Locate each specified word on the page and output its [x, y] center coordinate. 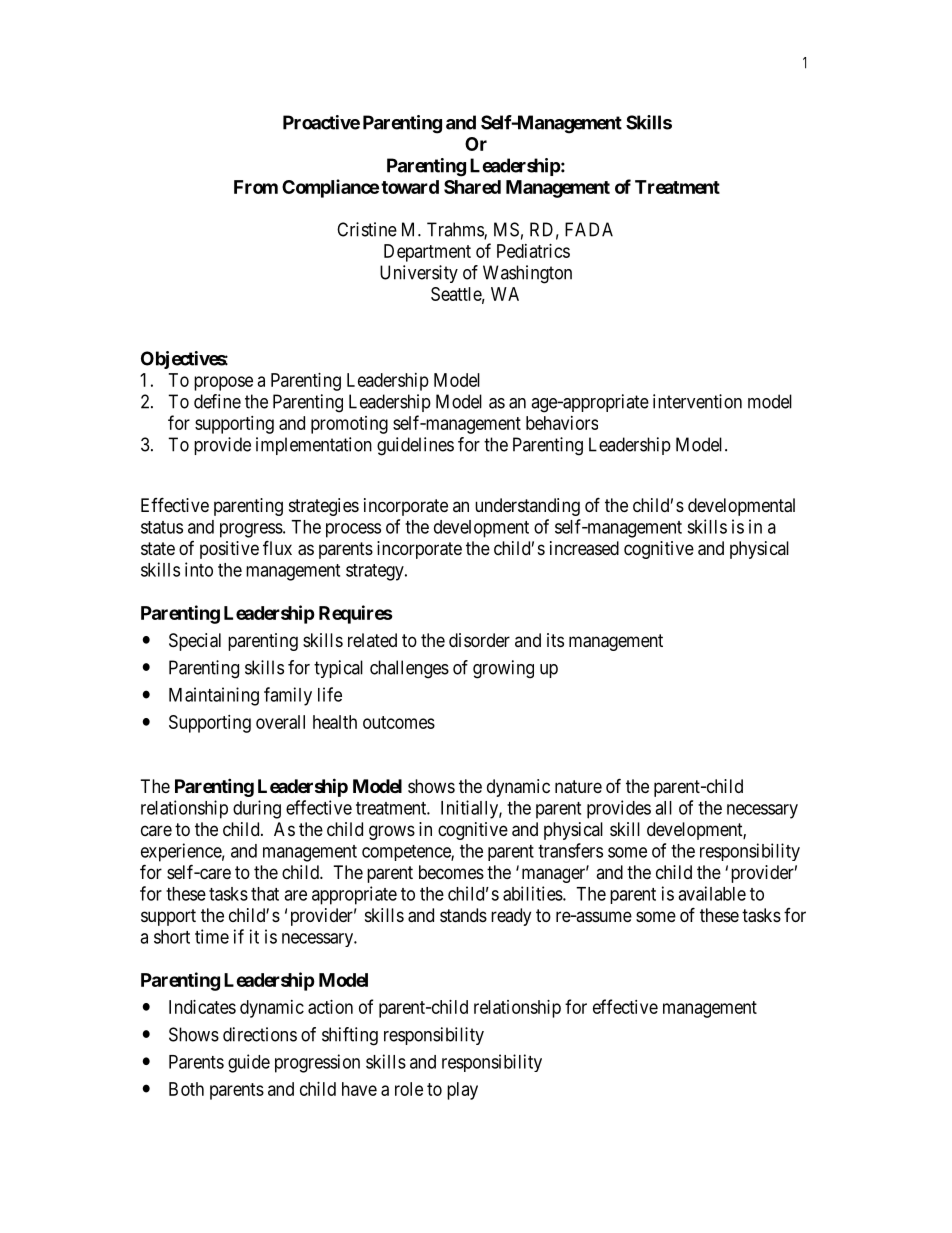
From [256, 187]
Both [186, 1089]
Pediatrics [533, 251]
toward [410, 187]
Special [195, 642]
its [555, 640]
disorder [479, 640]
